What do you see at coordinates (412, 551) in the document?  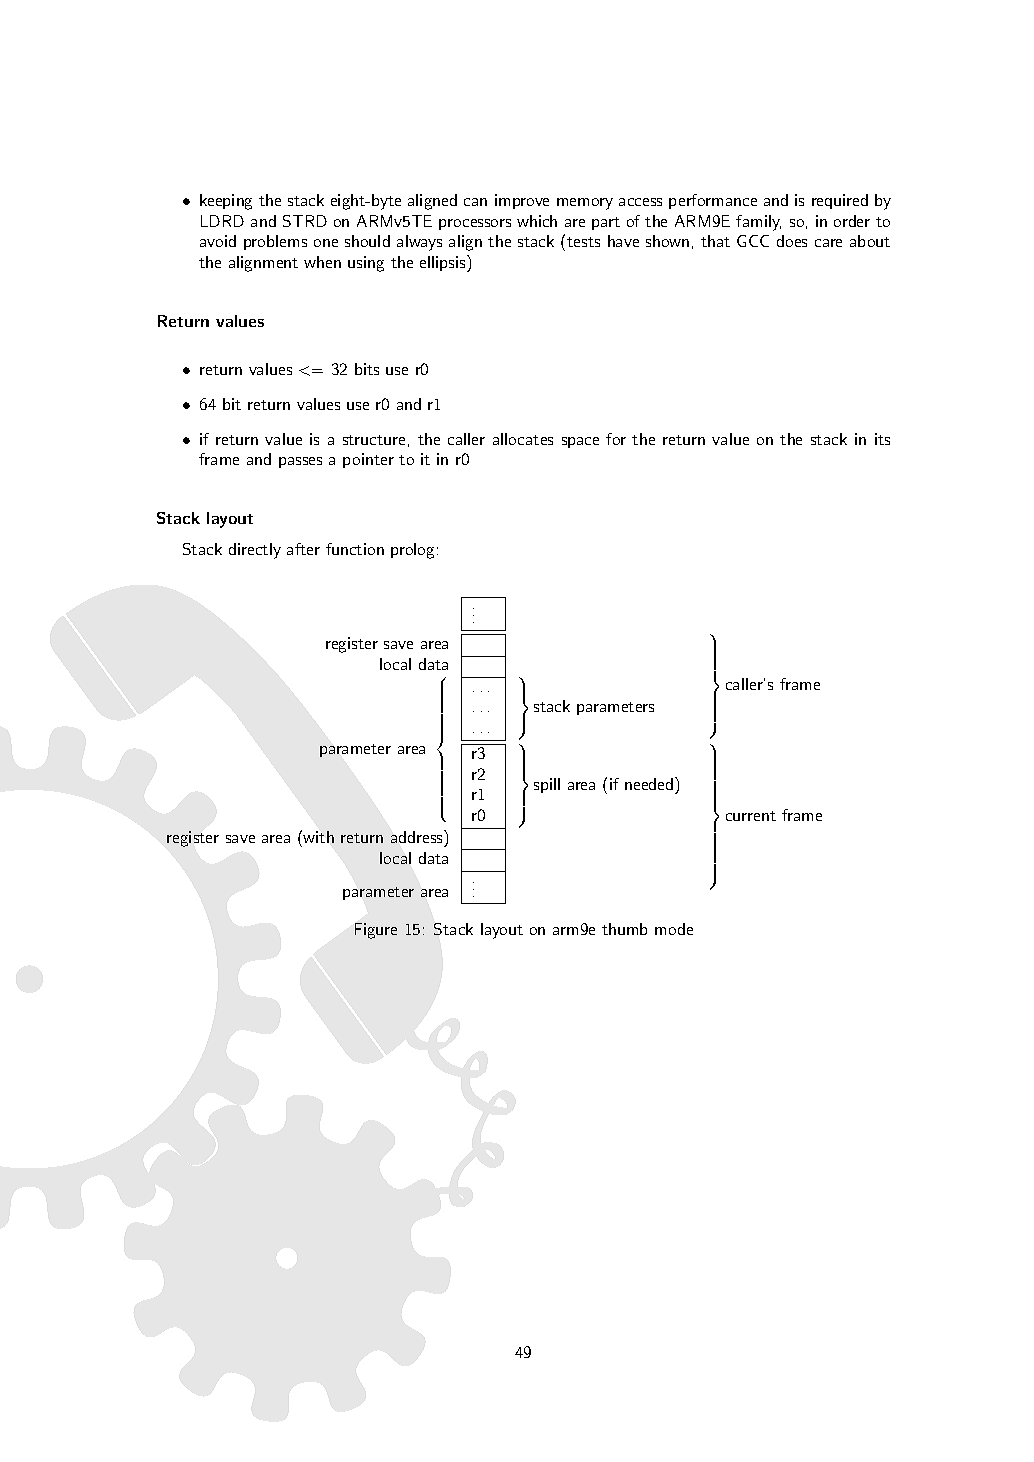 I see `prolog` at bounding box center [412, 551].
